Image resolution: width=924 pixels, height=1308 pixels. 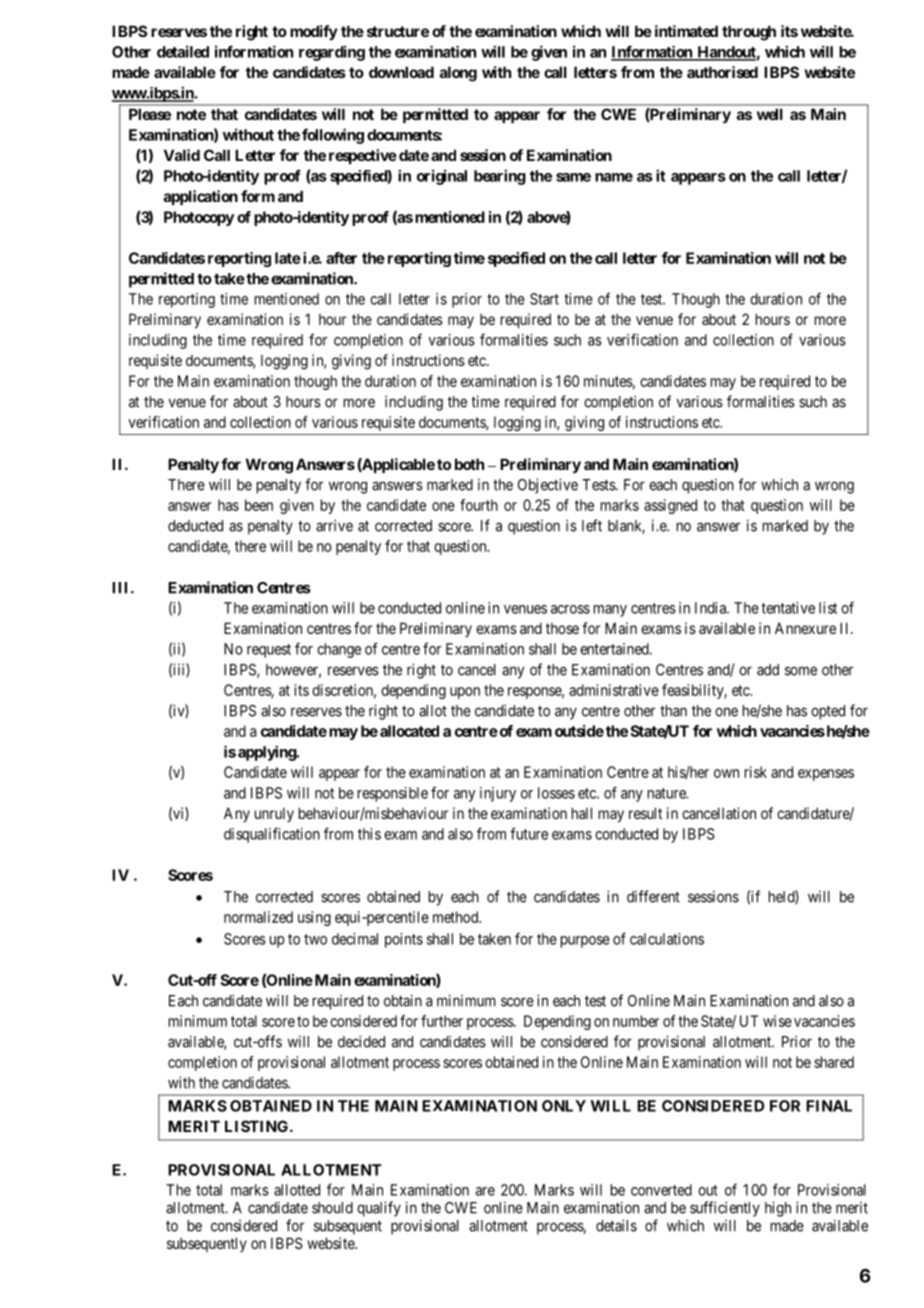 I want to click on injury, so click(x=498, y=794).
